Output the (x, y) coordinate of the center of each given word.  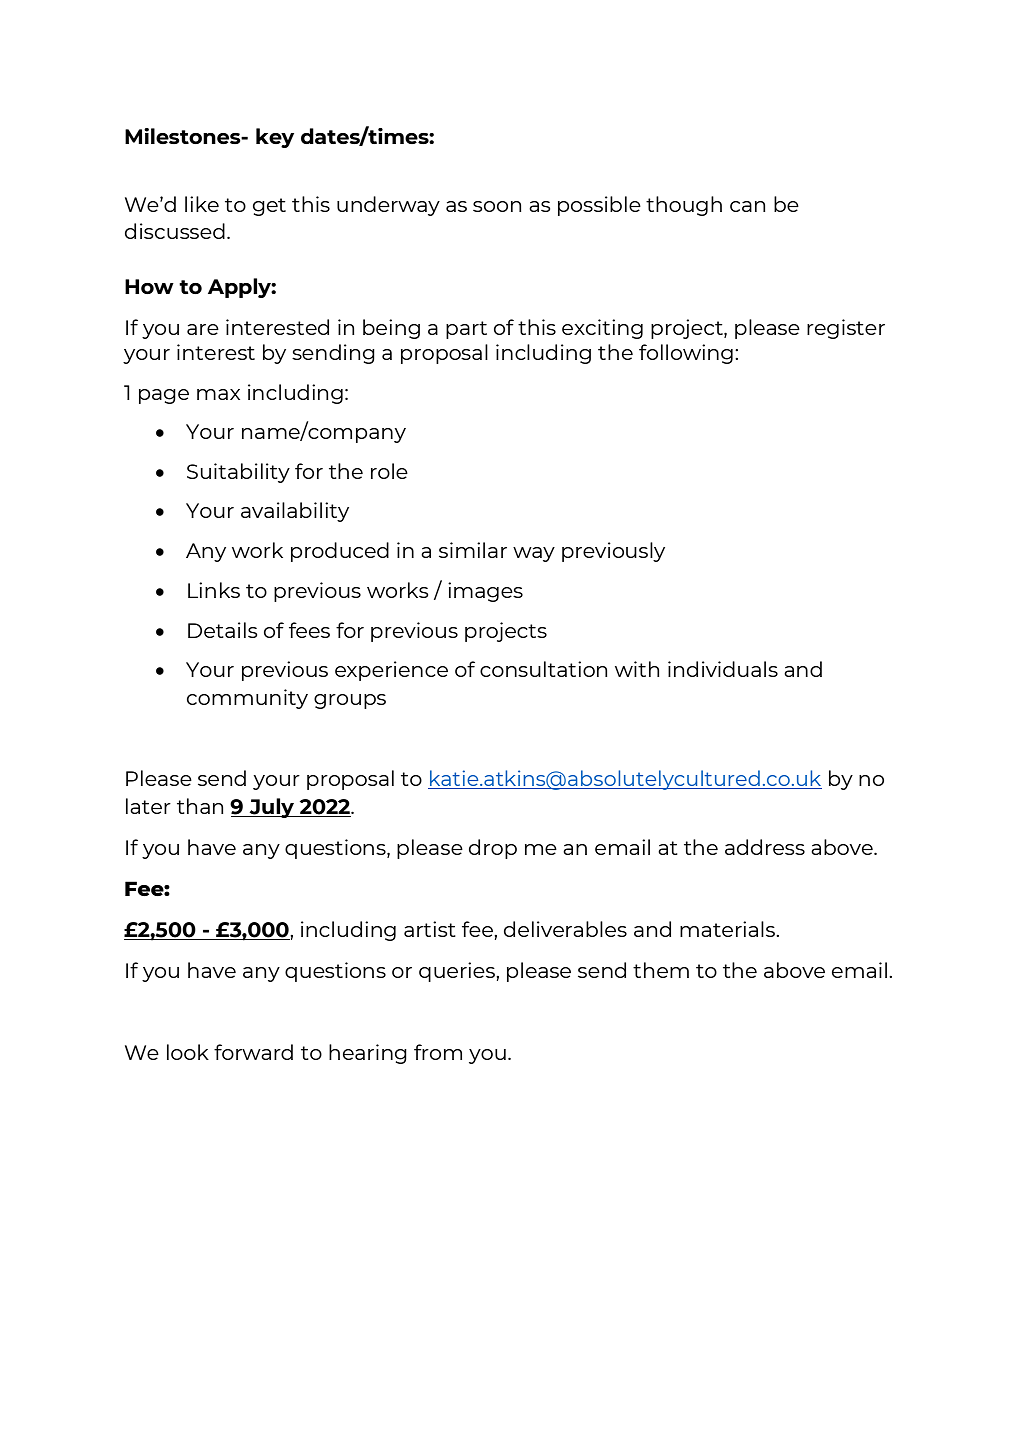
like (202, 204)
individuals (723, 669)
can (747, 206)
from (438, 1052)
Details (223, 630)
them (661, 970)
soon (497, 206)
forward (253, 1052)
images (485, 592)
